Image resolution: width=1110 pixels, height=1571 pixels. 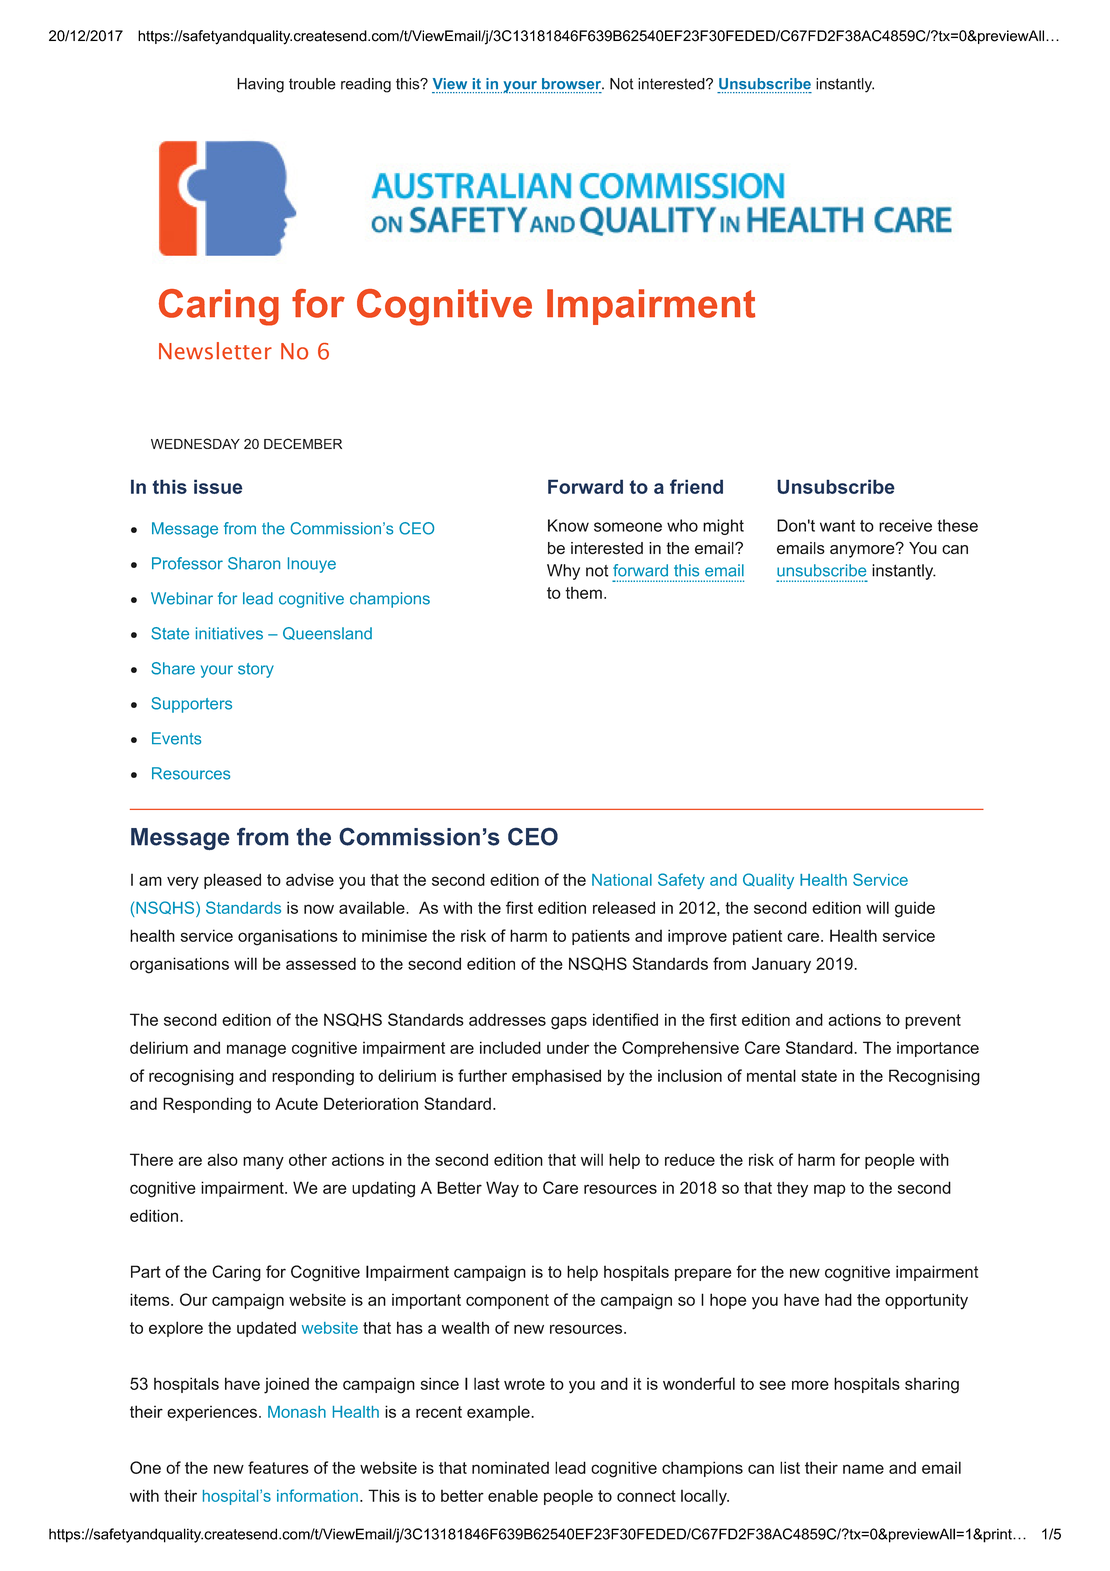 What do you see at coordinates (622, 880) in the image?
I see `National` at bounding box center [622, 880].
